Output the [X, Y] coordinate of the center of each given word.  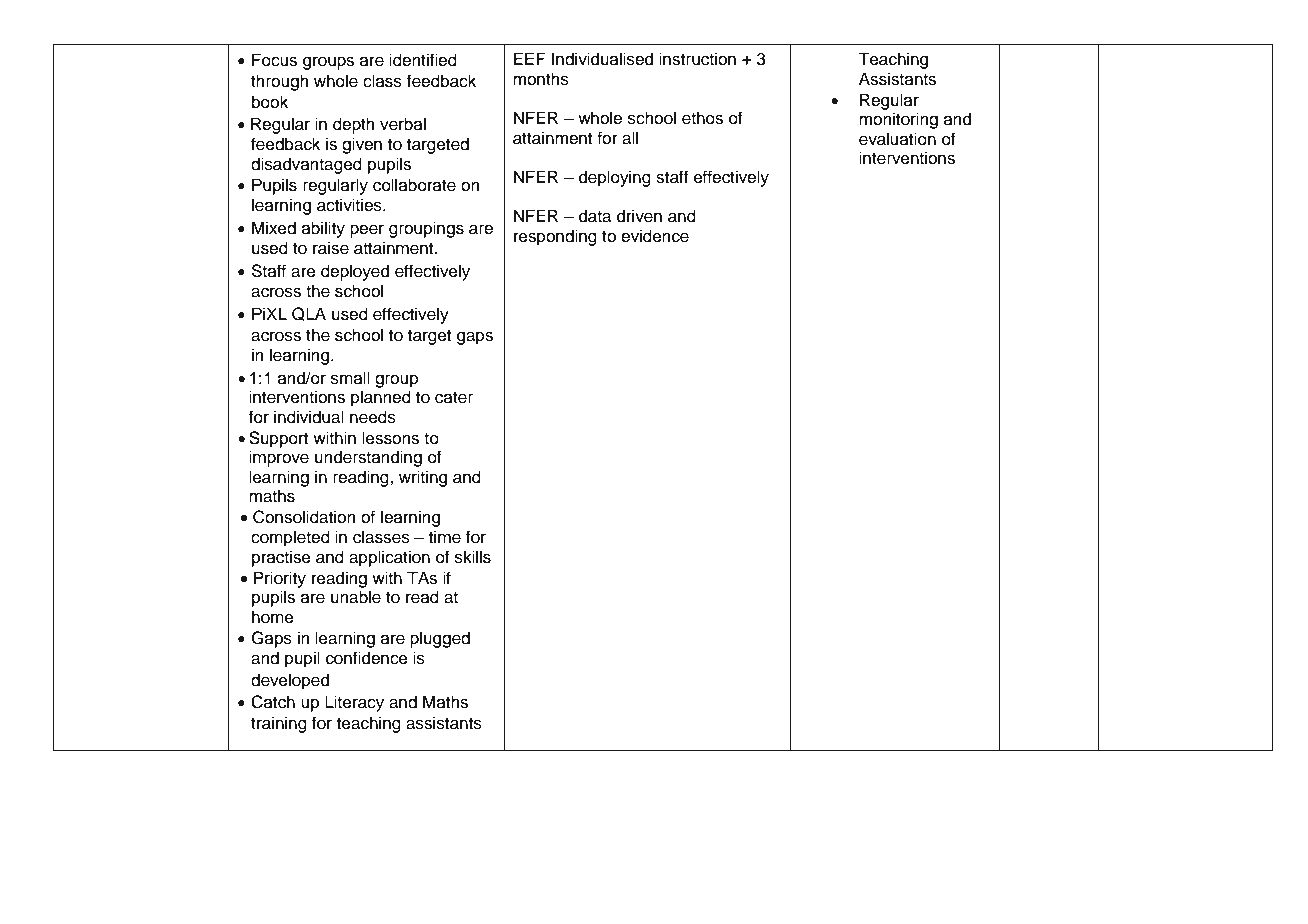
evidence [655, 236]
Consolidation [304, 517]
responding [555, 237]
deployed [355, 272]
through [280, 82]
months [541, 79]
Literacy [354, 703]
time [445, 537]
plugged [440, 639]
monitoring [898, 120]
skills [473, 557]
